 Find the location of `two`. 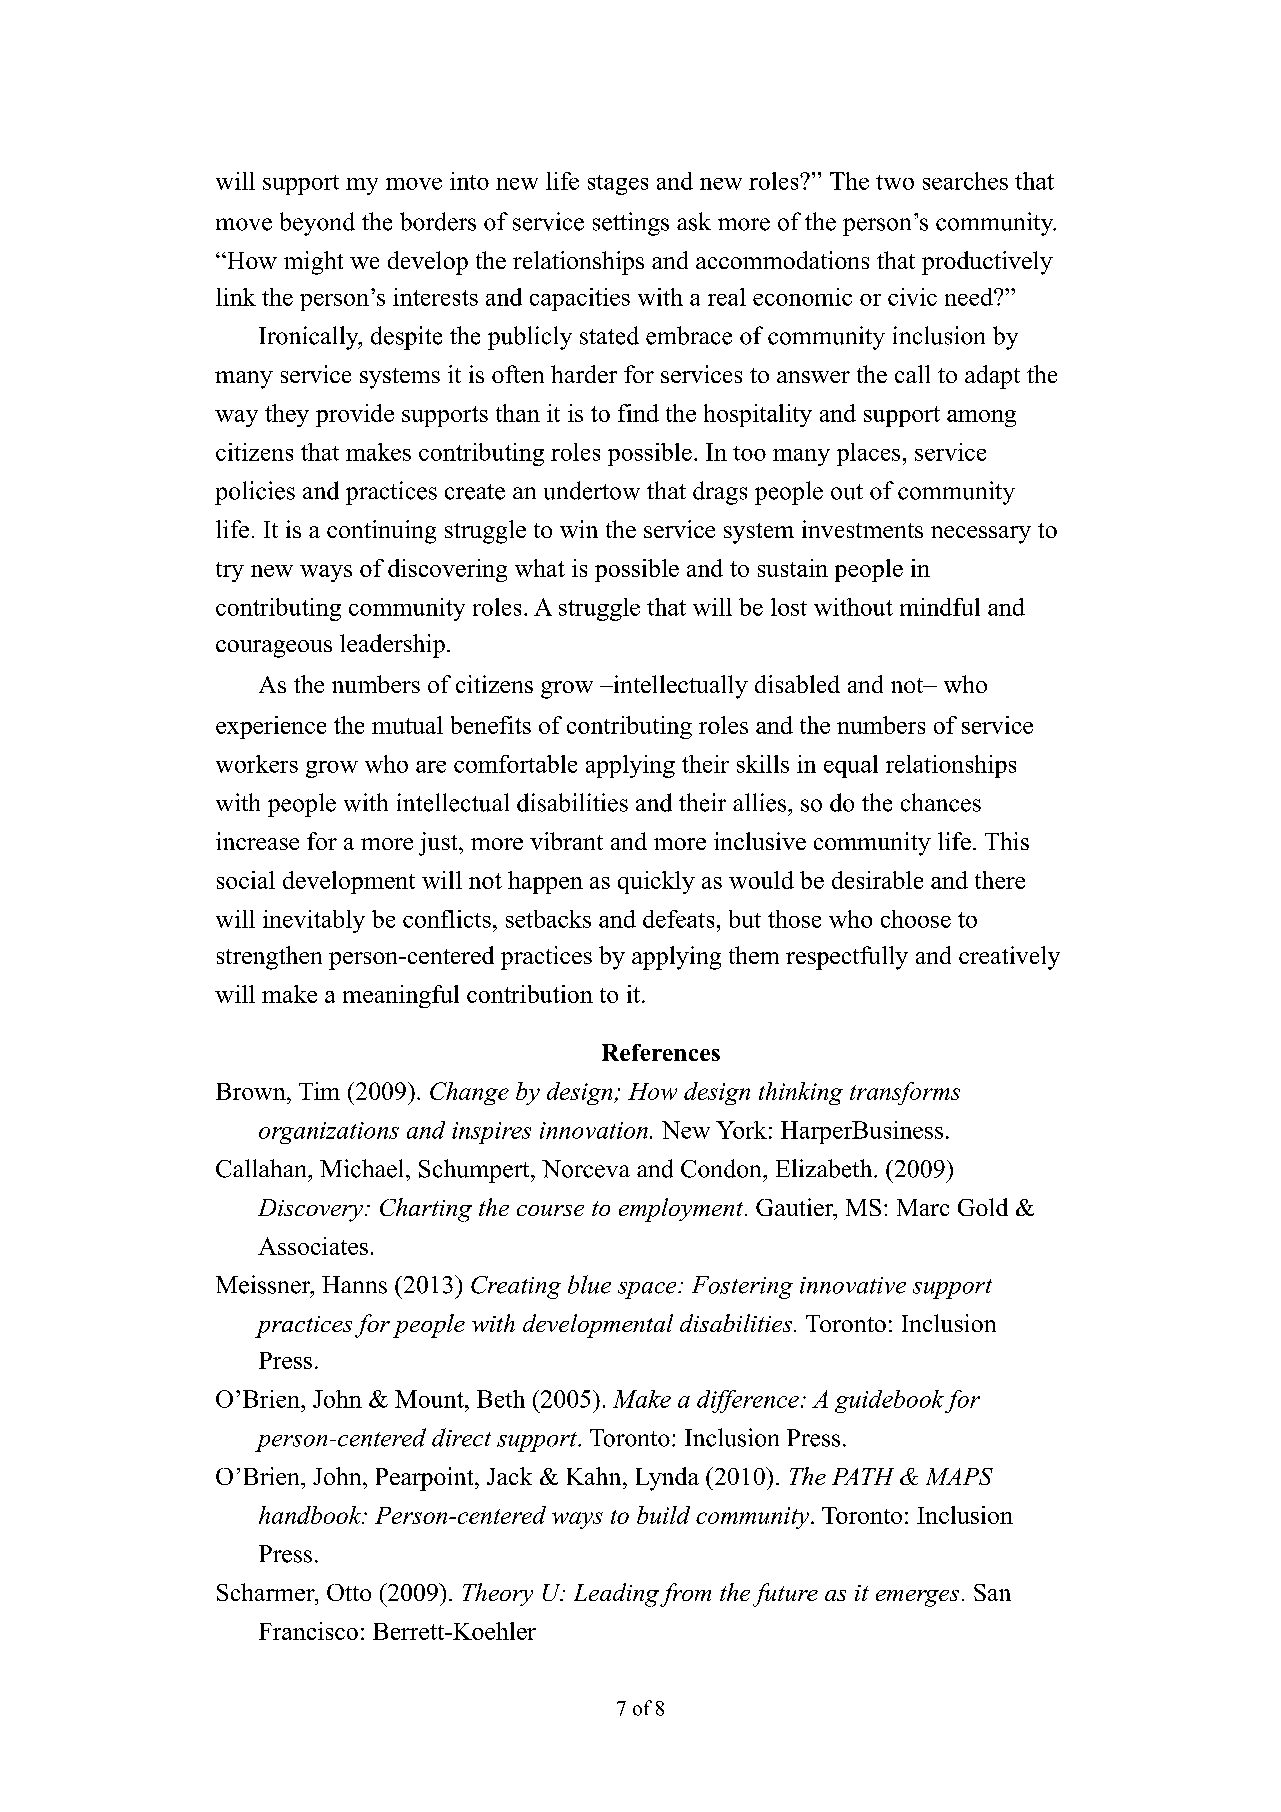

two is located at coordinates (895, 182).
